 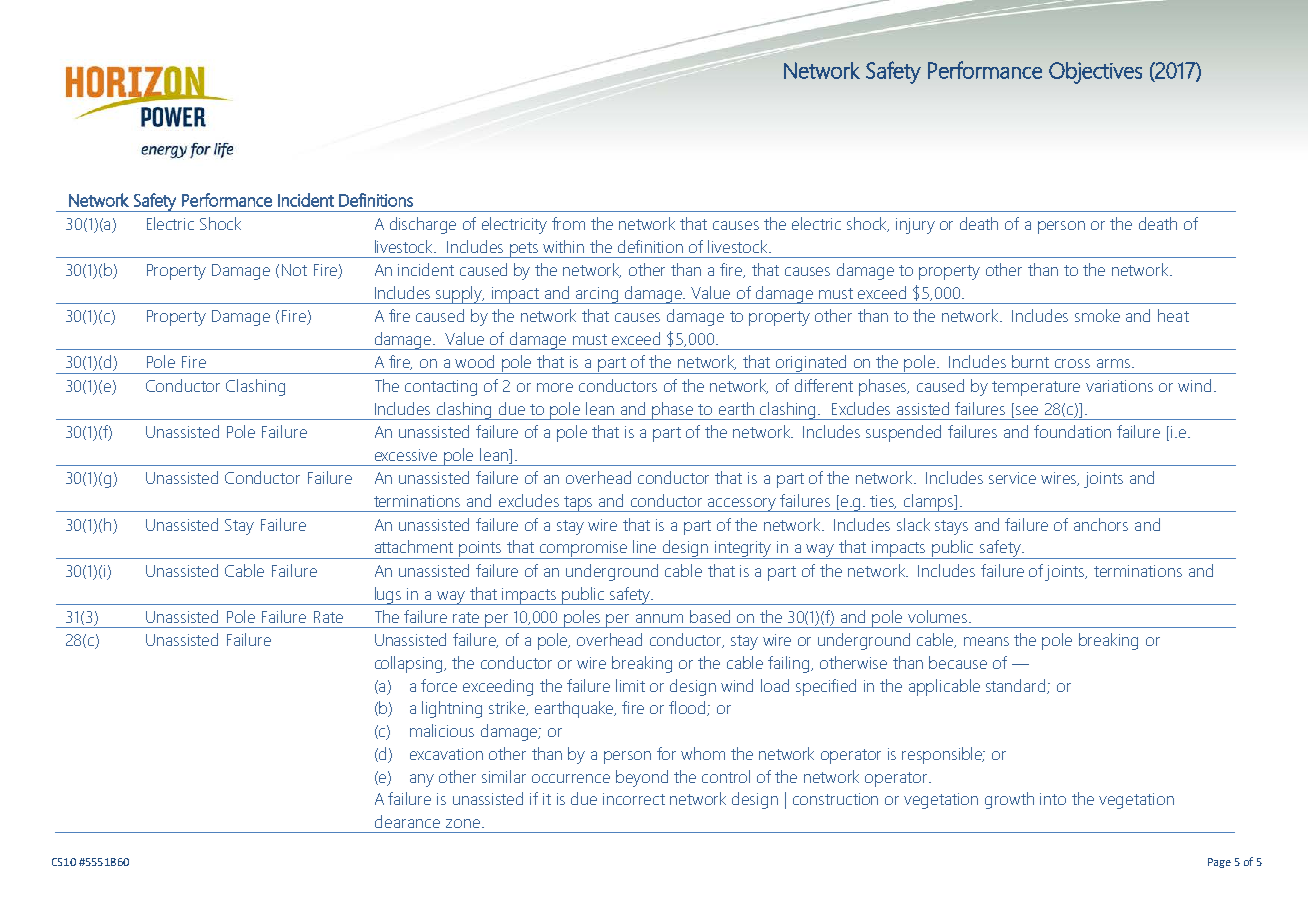 What do you see at coordinates (407, 821) in the image?
I see `clearance` at bounding box center [407, 821].
